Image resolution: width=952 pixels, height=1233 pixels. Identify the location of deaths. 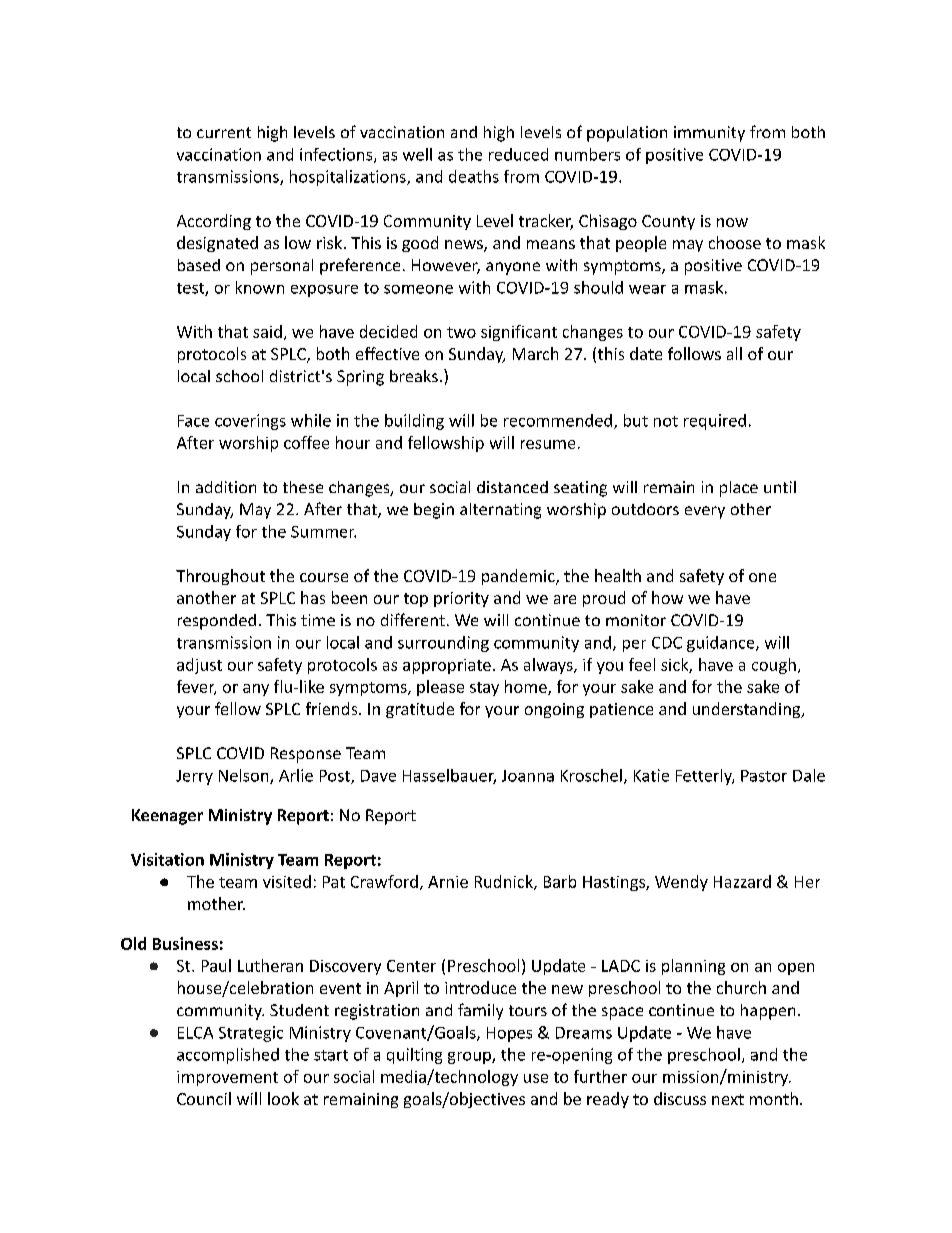
(474, 176).
